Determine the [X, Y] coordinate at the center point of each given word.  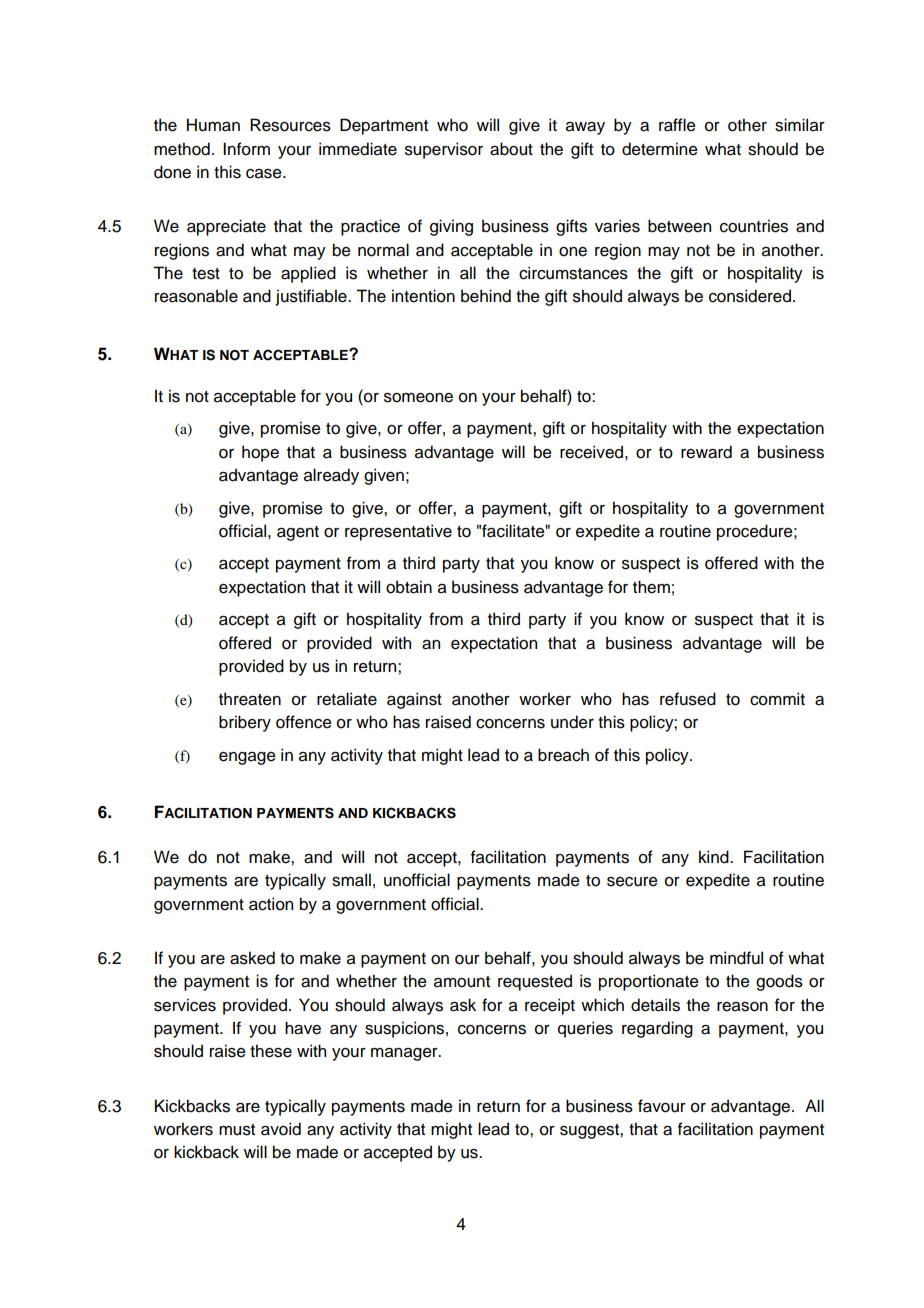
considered [750, 296]
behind [486, 296]
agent [298, 533]
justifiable [312, 297]
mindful [736, 958]
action [271, 904]
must [237, 1130]
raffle [677, 125]
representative [398, 532]
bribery [245, 723]
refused [688, 699]
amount [462, 982]
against [414, 700]
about [511, 149]
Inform [246, 149]
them [651, 587]
